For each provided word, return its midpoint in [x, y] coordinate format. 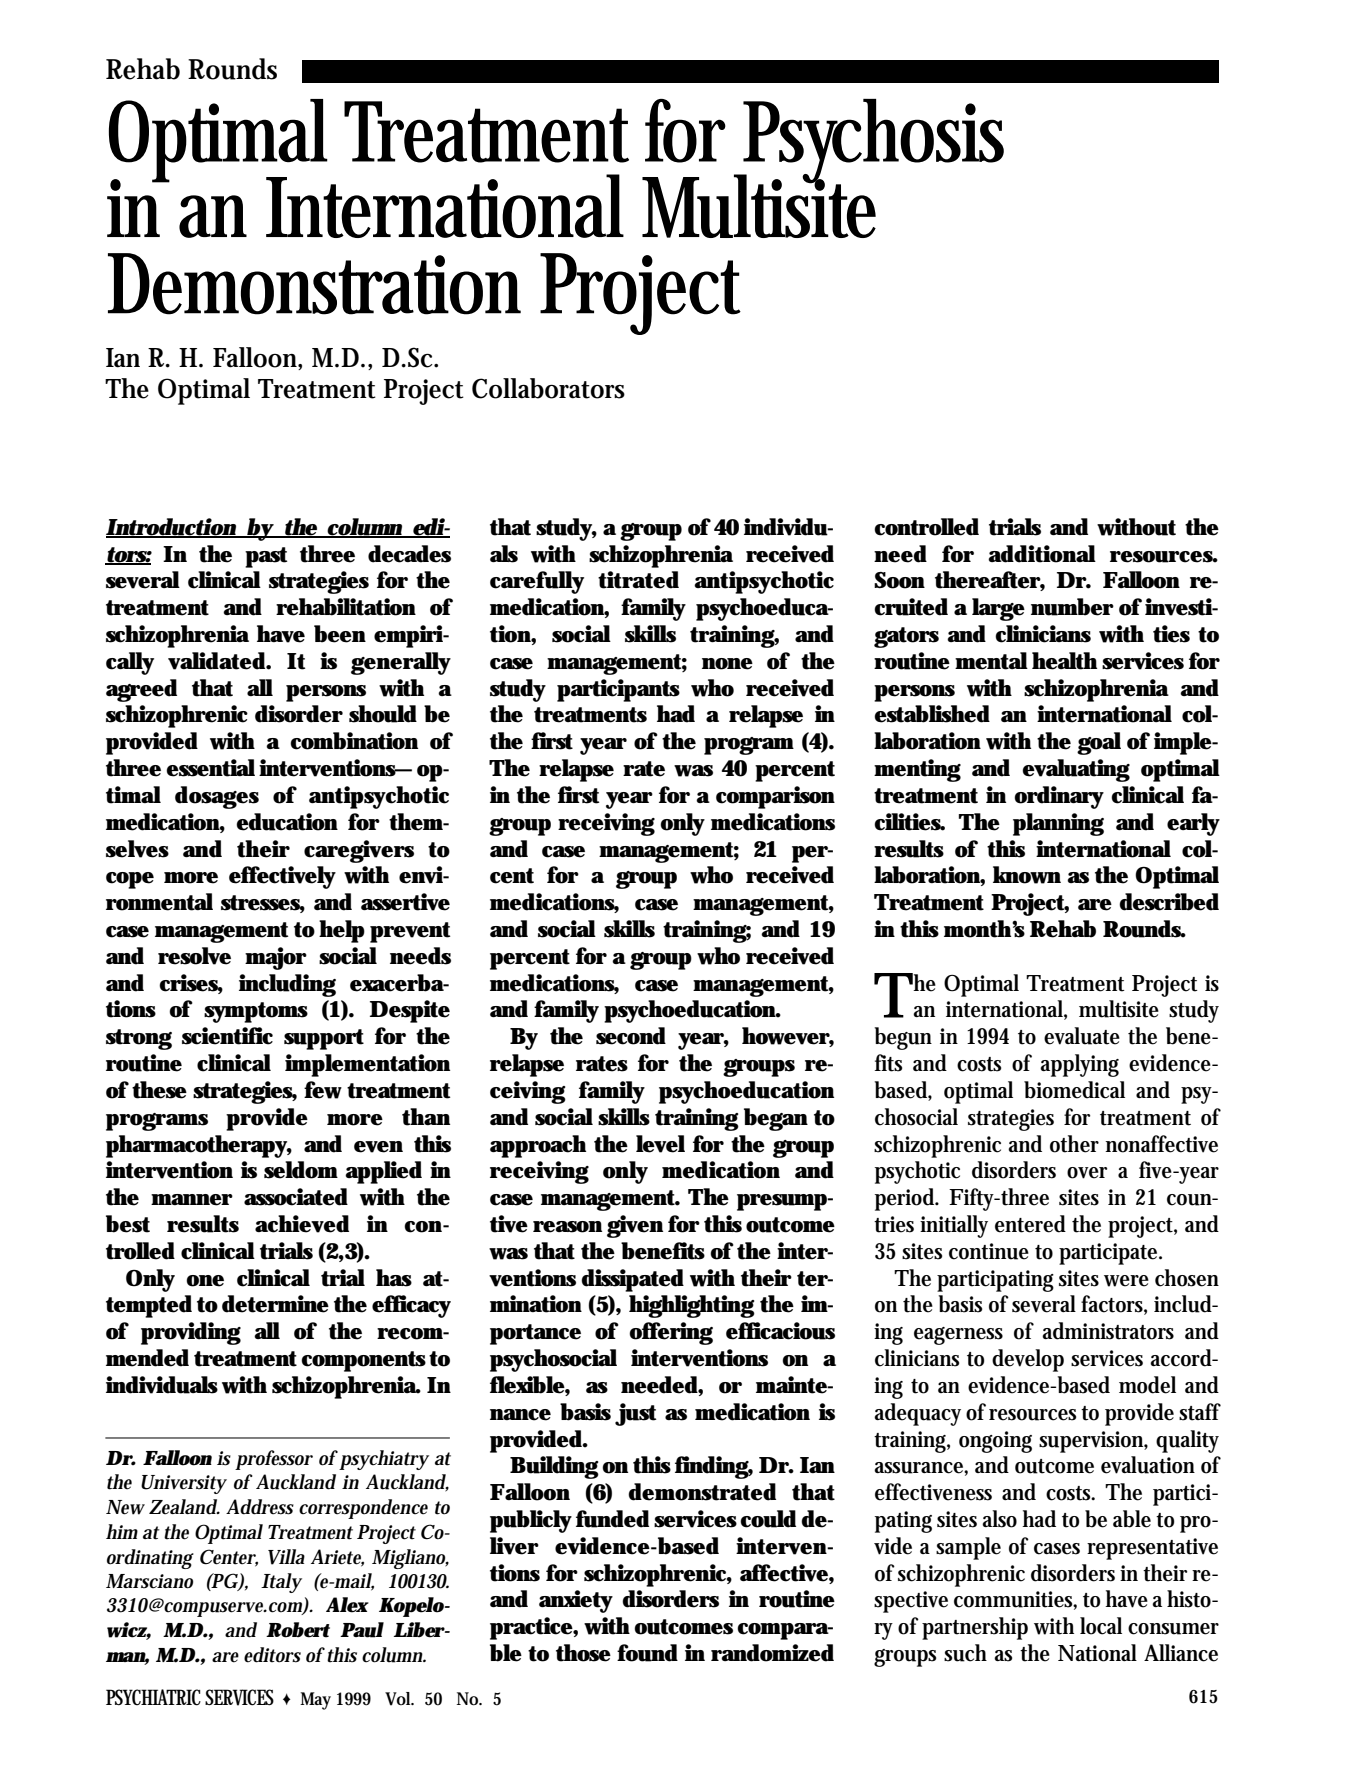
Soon [899, 580]
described [1169, 902]
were [1126, 1281]
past [266, 557]
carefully [537, 582]
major [276, 958]
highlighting [692, 1306]
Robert [298, 1630]
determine [275, 1304]
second [631, 1036]
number [1072, 607]
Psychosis [873, 142]
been [340, 634]
